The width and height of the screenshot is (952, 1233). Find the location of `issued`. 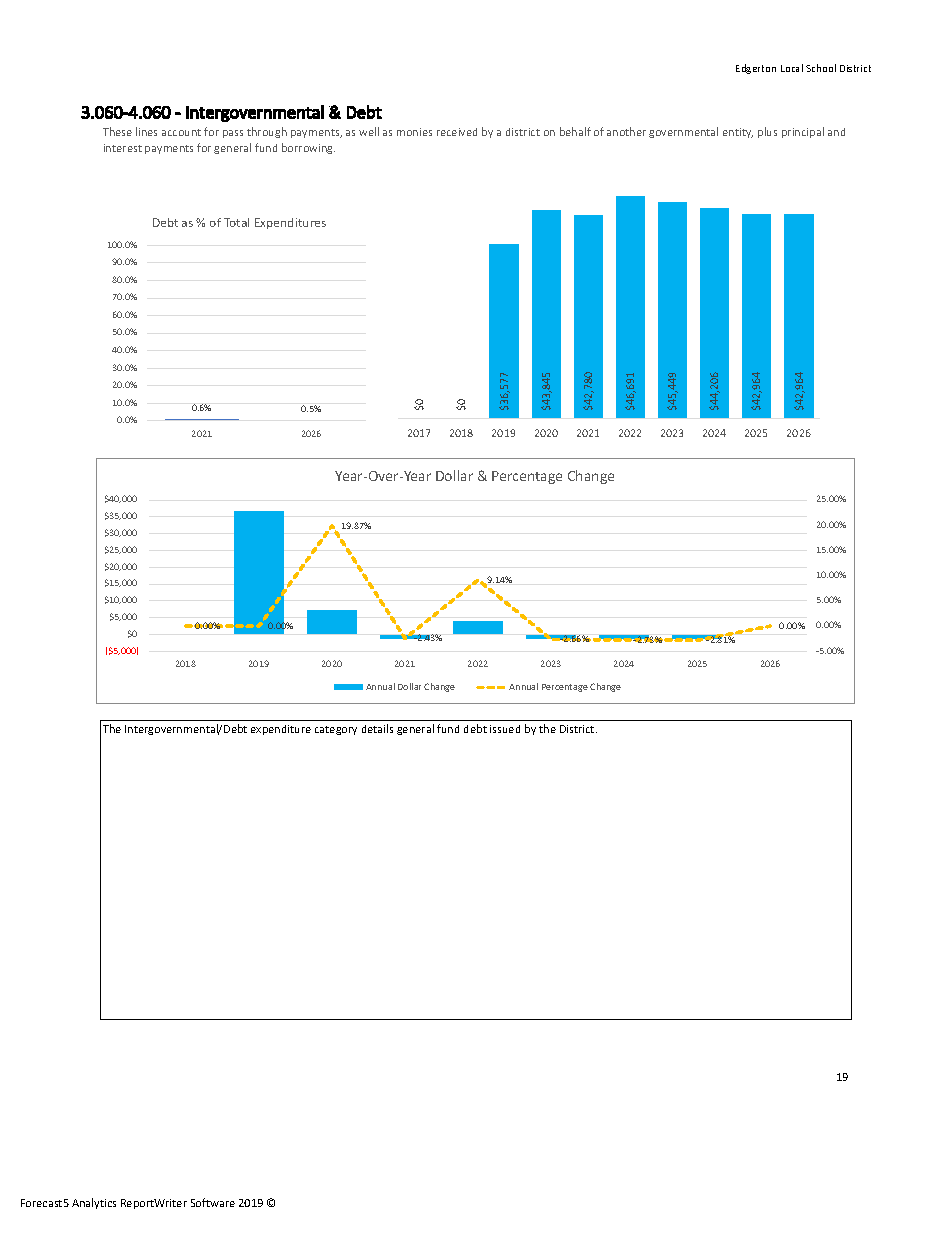

issued is located at coordinates (505, 729).
